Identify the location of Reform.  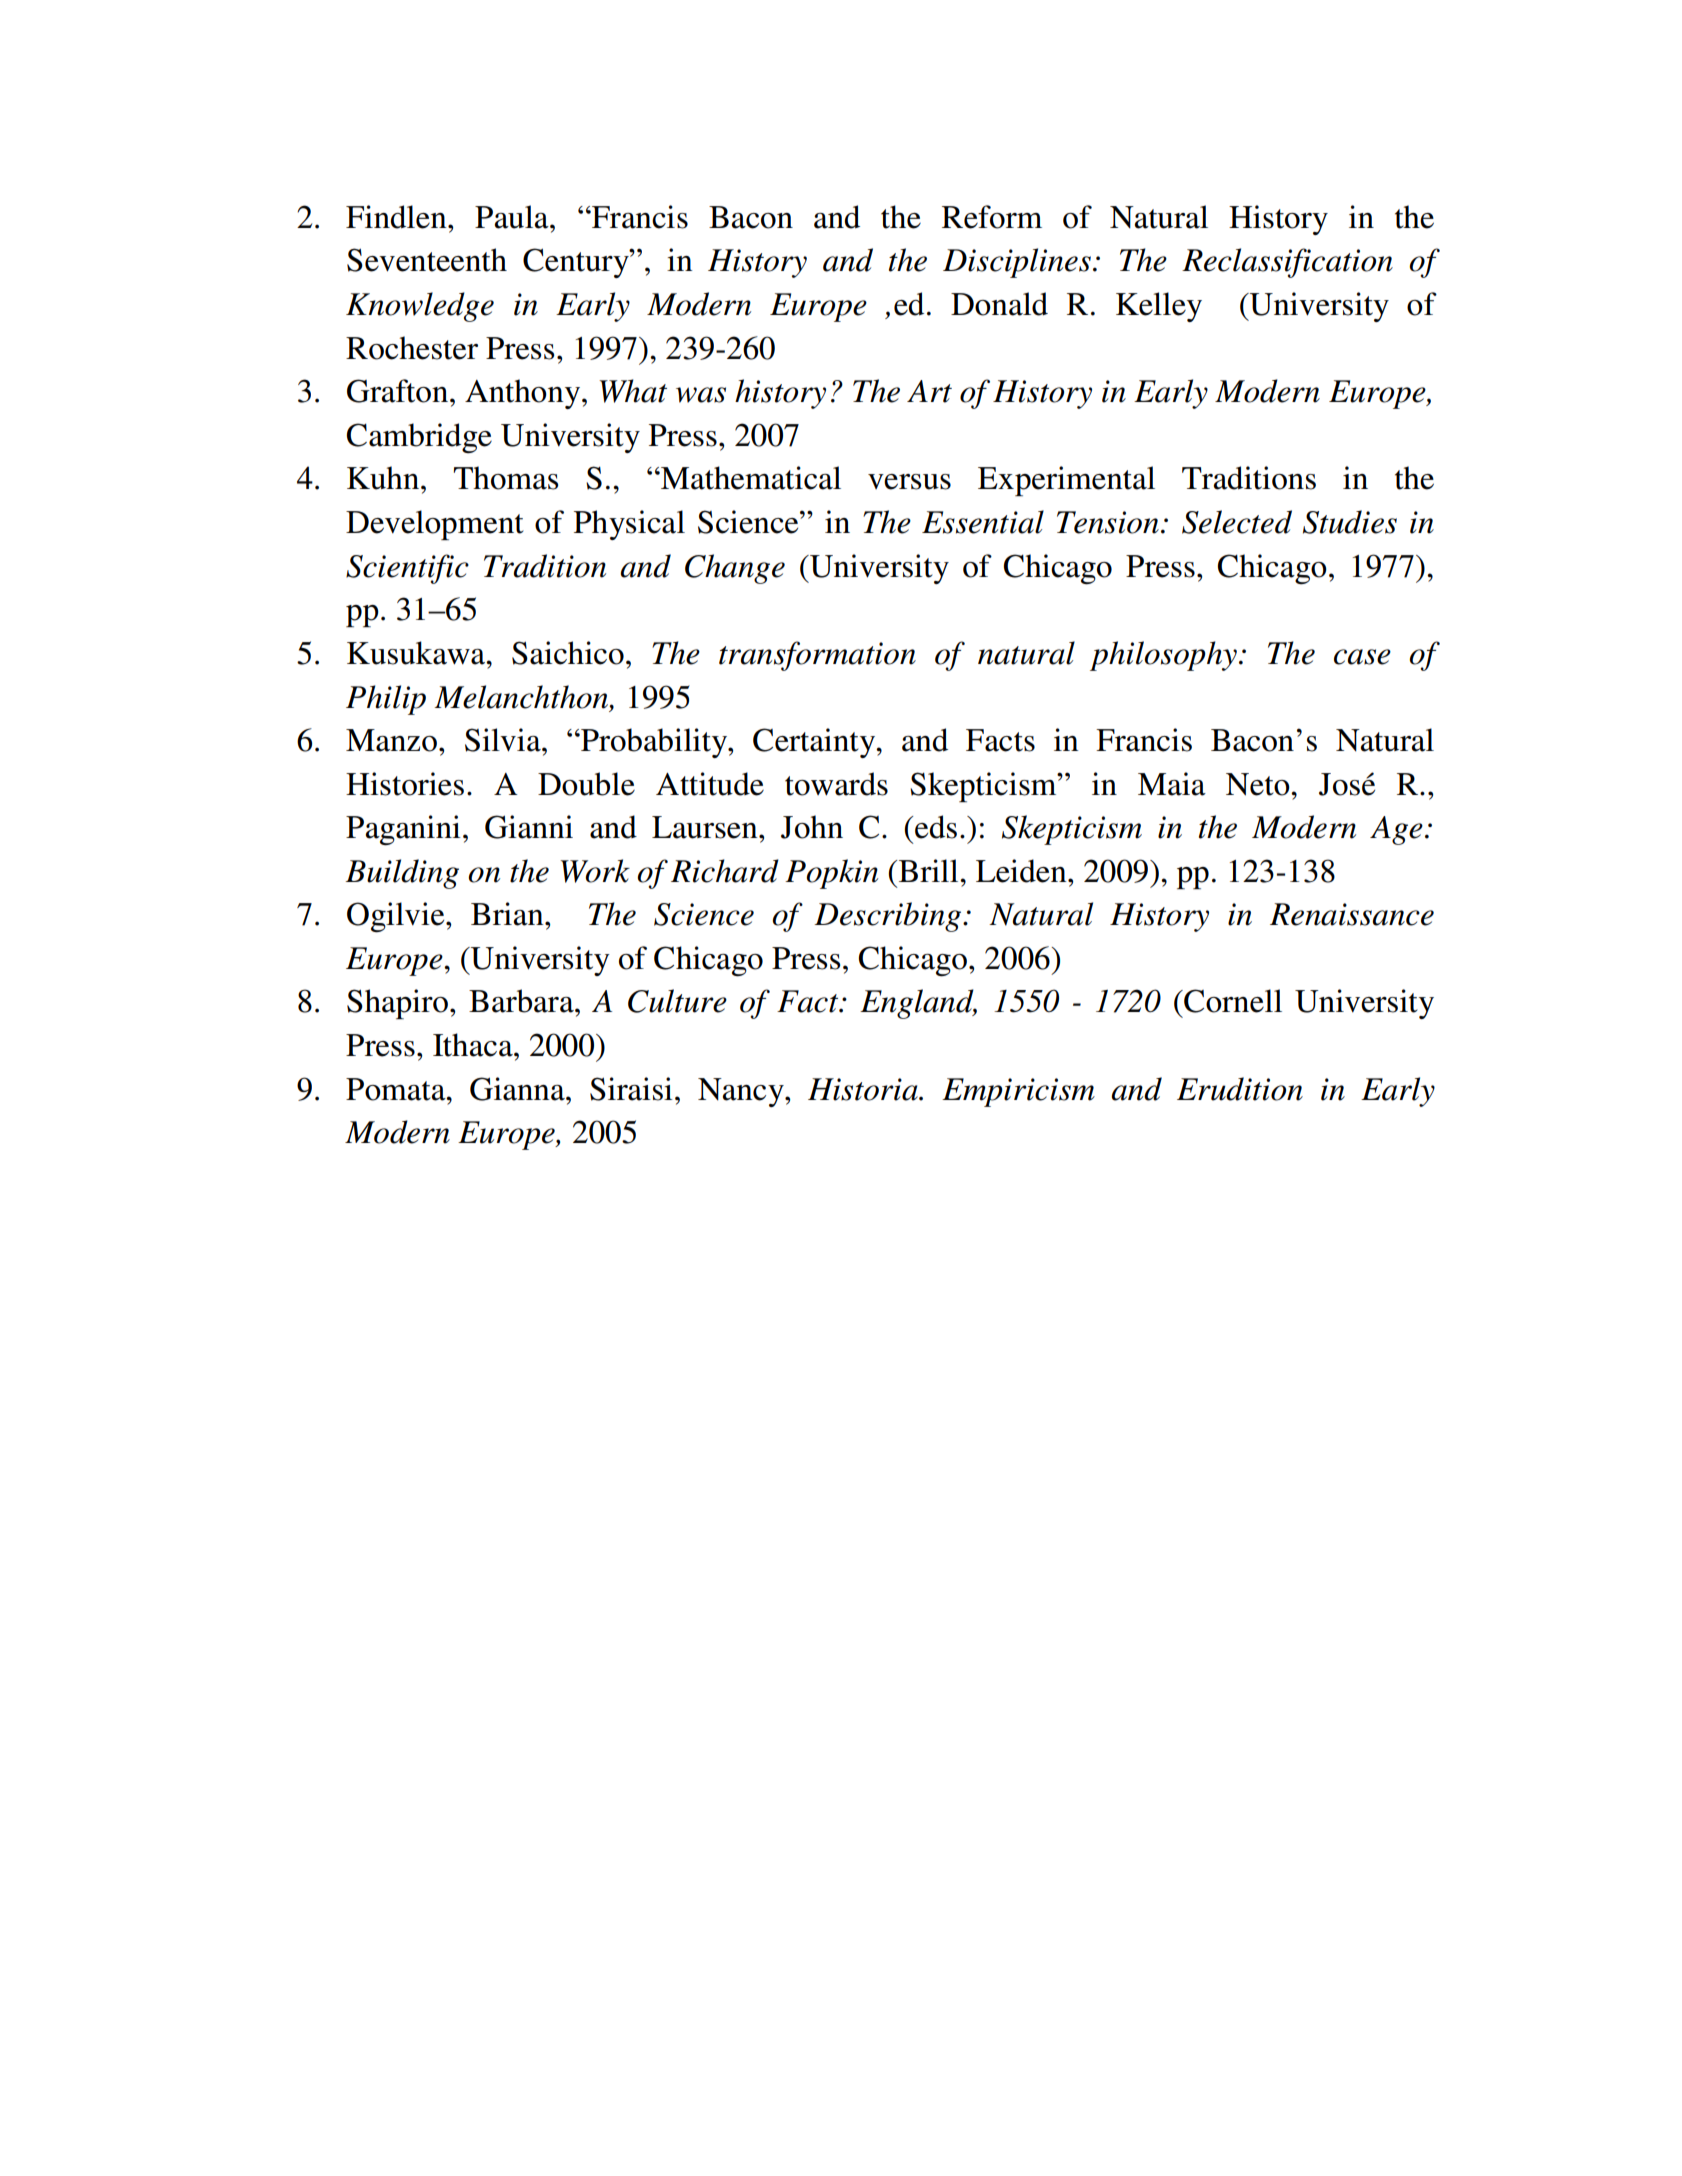
(992, 217).
